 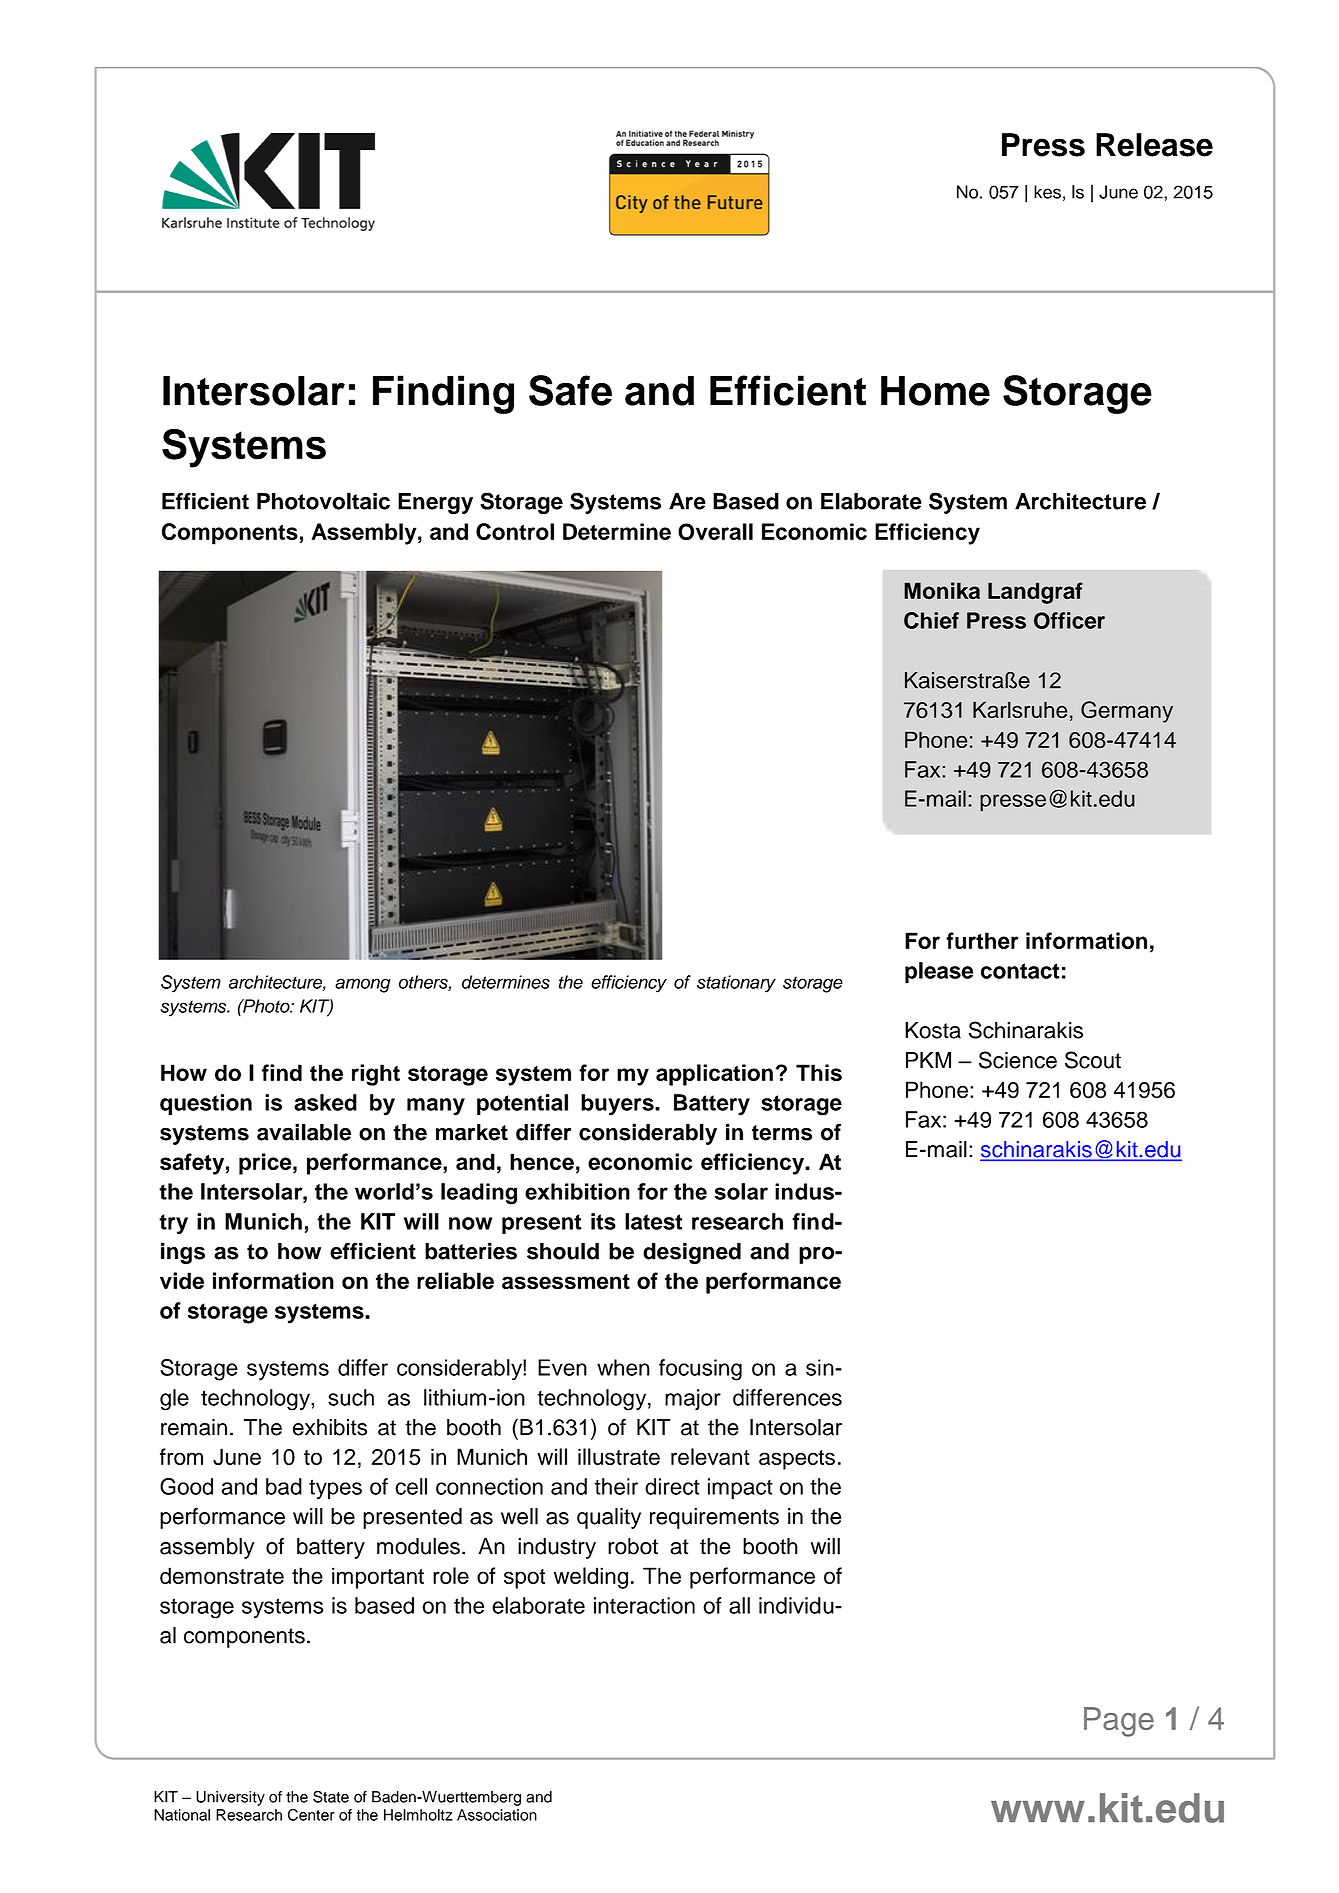 I want to click on Karlsruhe, so click(x=1020, y=710).
